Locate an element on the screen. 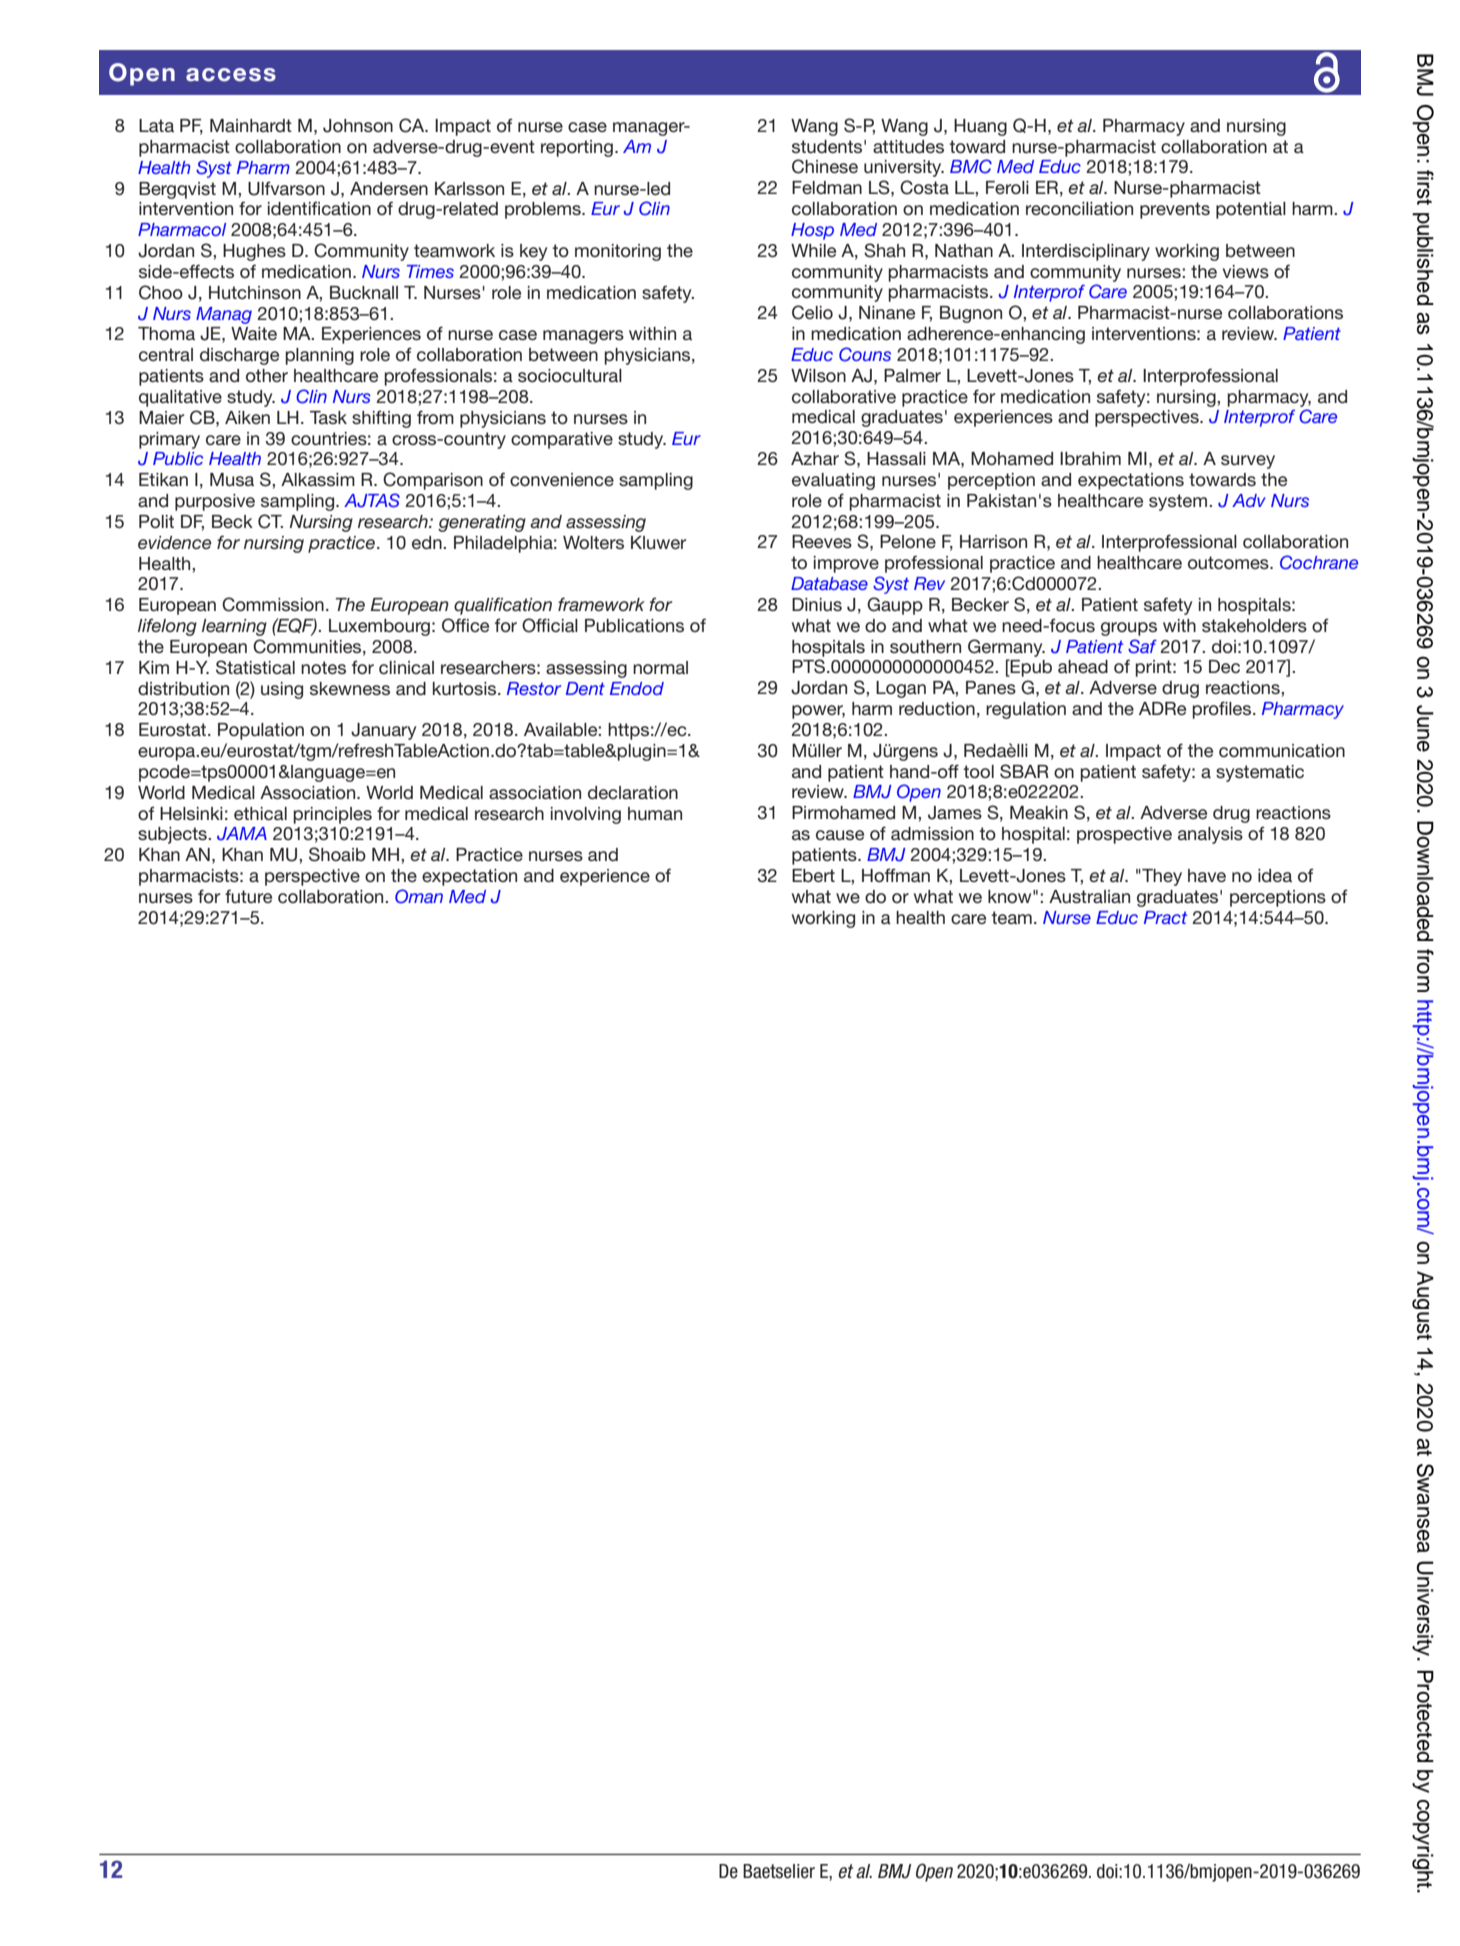 The height and width of the screenshot is (1946, 1460). purposive is located at coordinates (215, 502).
